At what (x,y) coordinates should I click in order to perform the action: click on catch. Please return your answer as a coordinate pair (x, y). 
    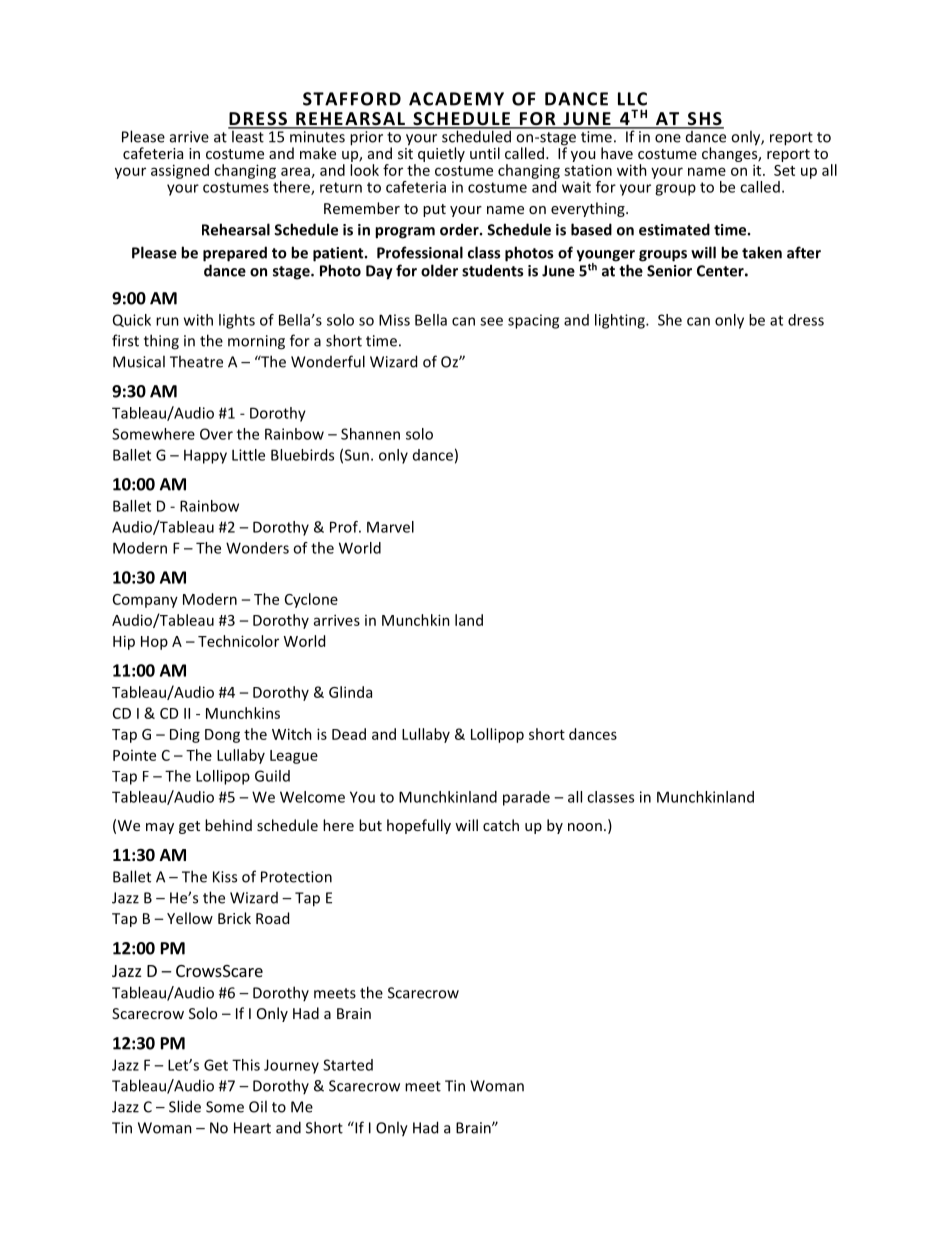
    Looking at the image, I should click on (501, 825).
